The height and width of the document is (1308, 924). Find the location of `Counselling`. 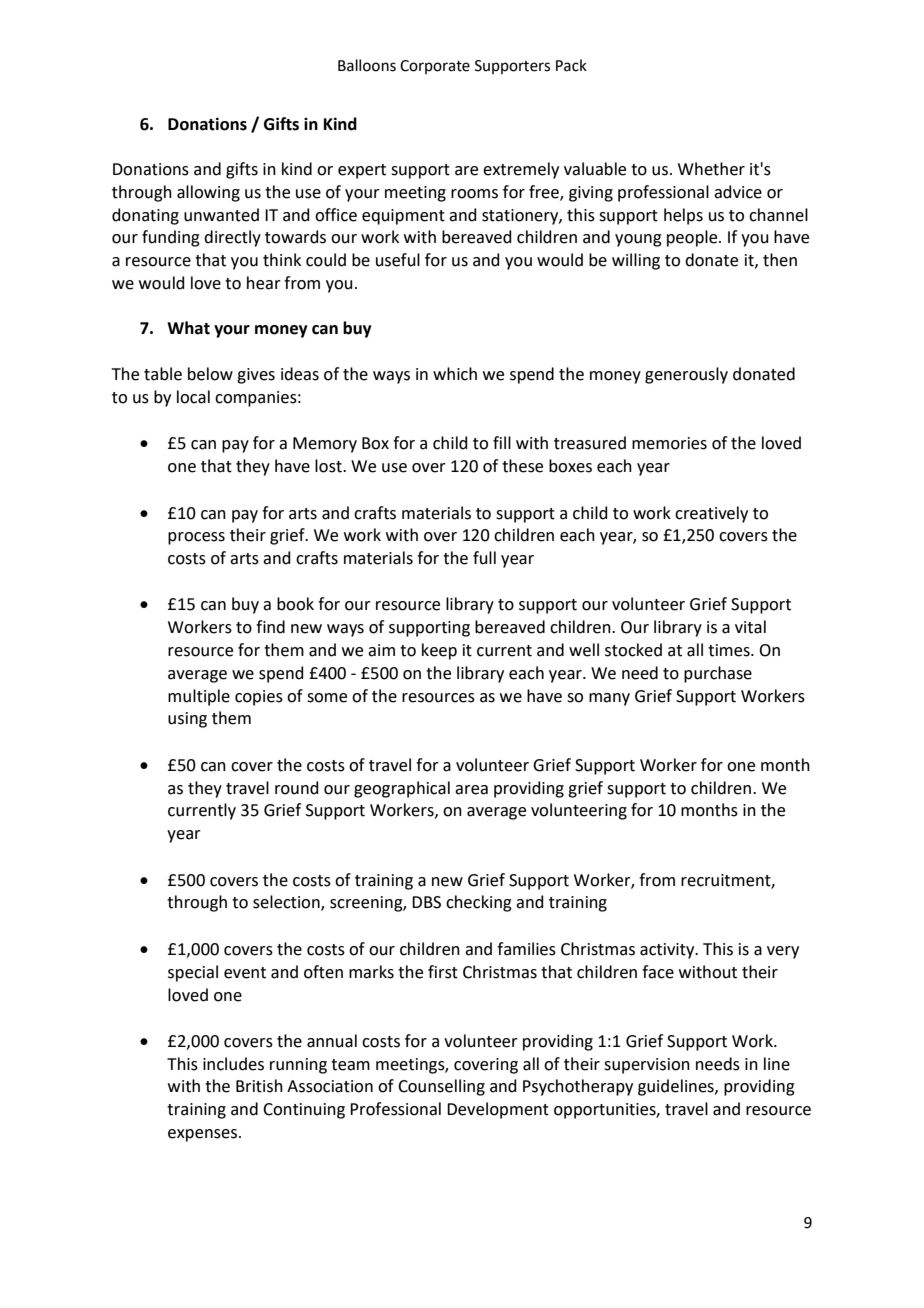

Counselling is located at coordinates (441, 1087).
